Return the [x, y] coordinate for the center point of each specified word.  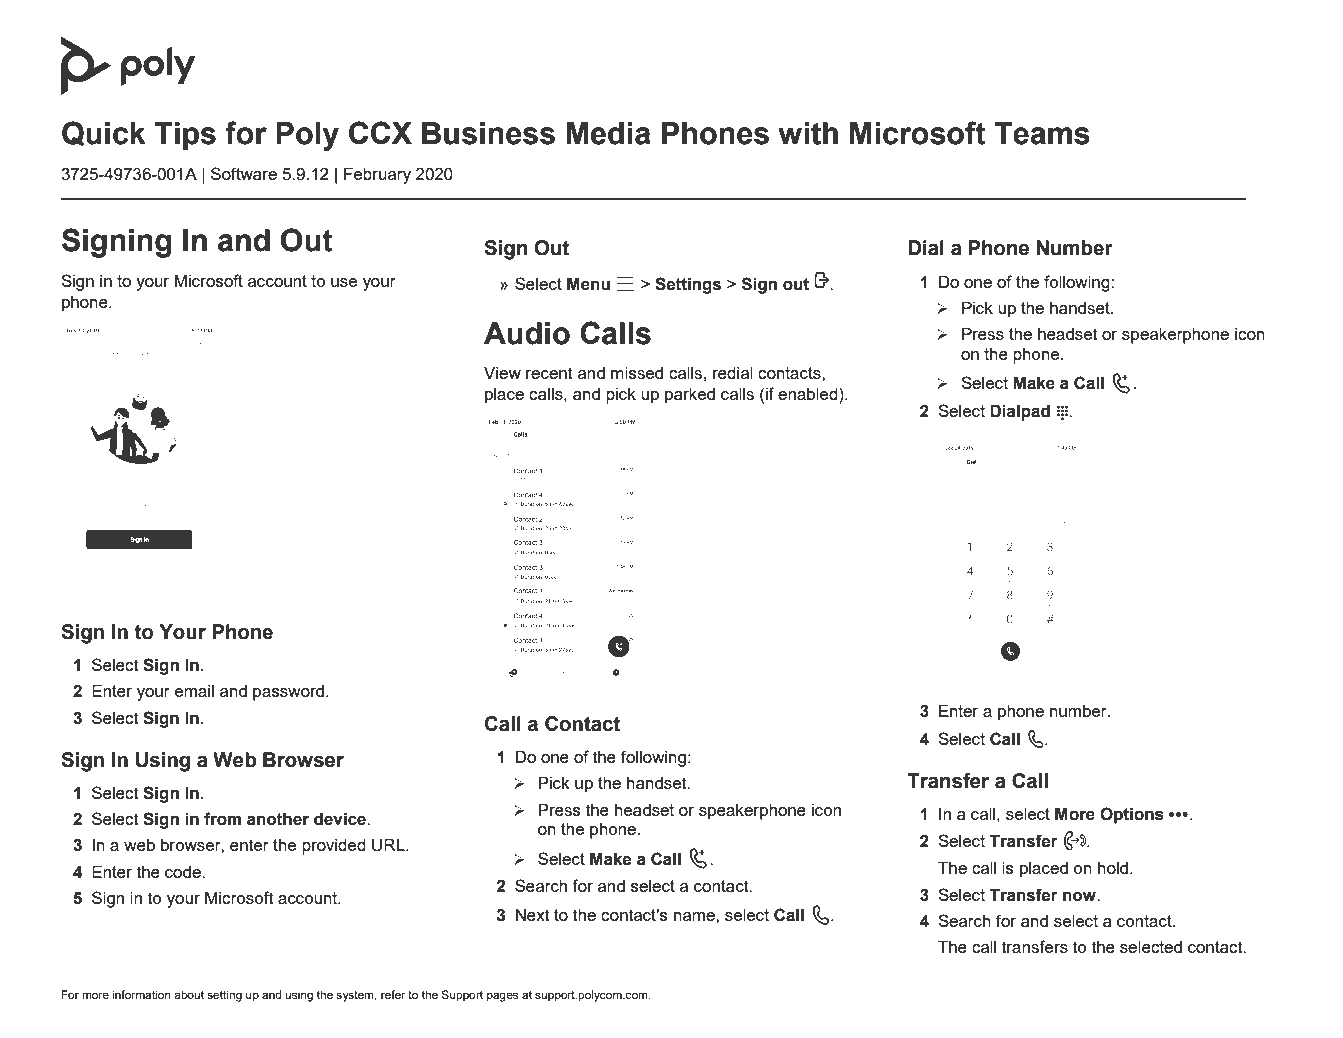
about [189, 994]
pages [502, 997]
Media [608, 133]
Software [244, 173]
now [1081, 896]
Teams [1042, 133]
